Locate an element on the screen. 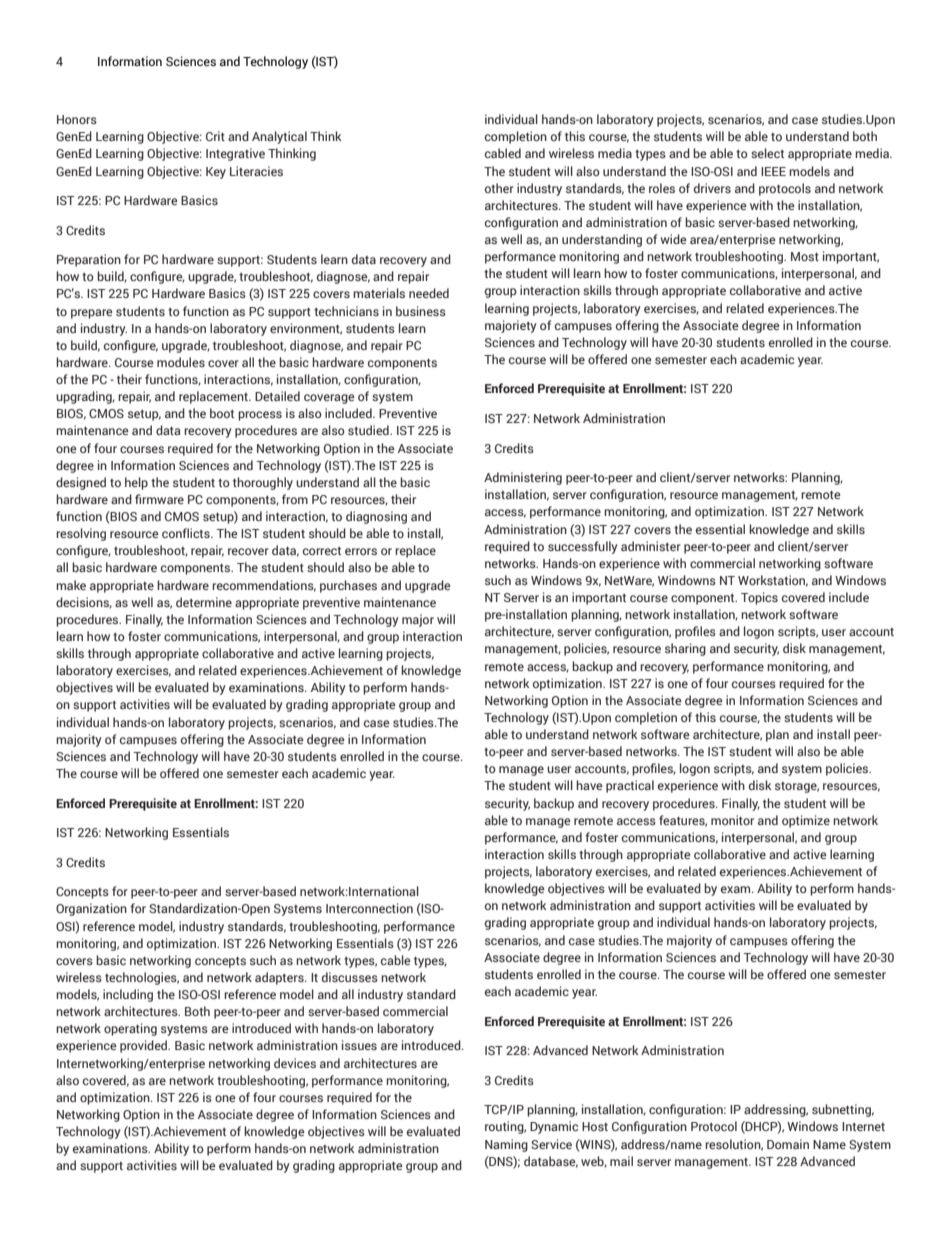 The width and height of the screenshot is (952, 1233). sharing is located at coordinates (685, 649).
